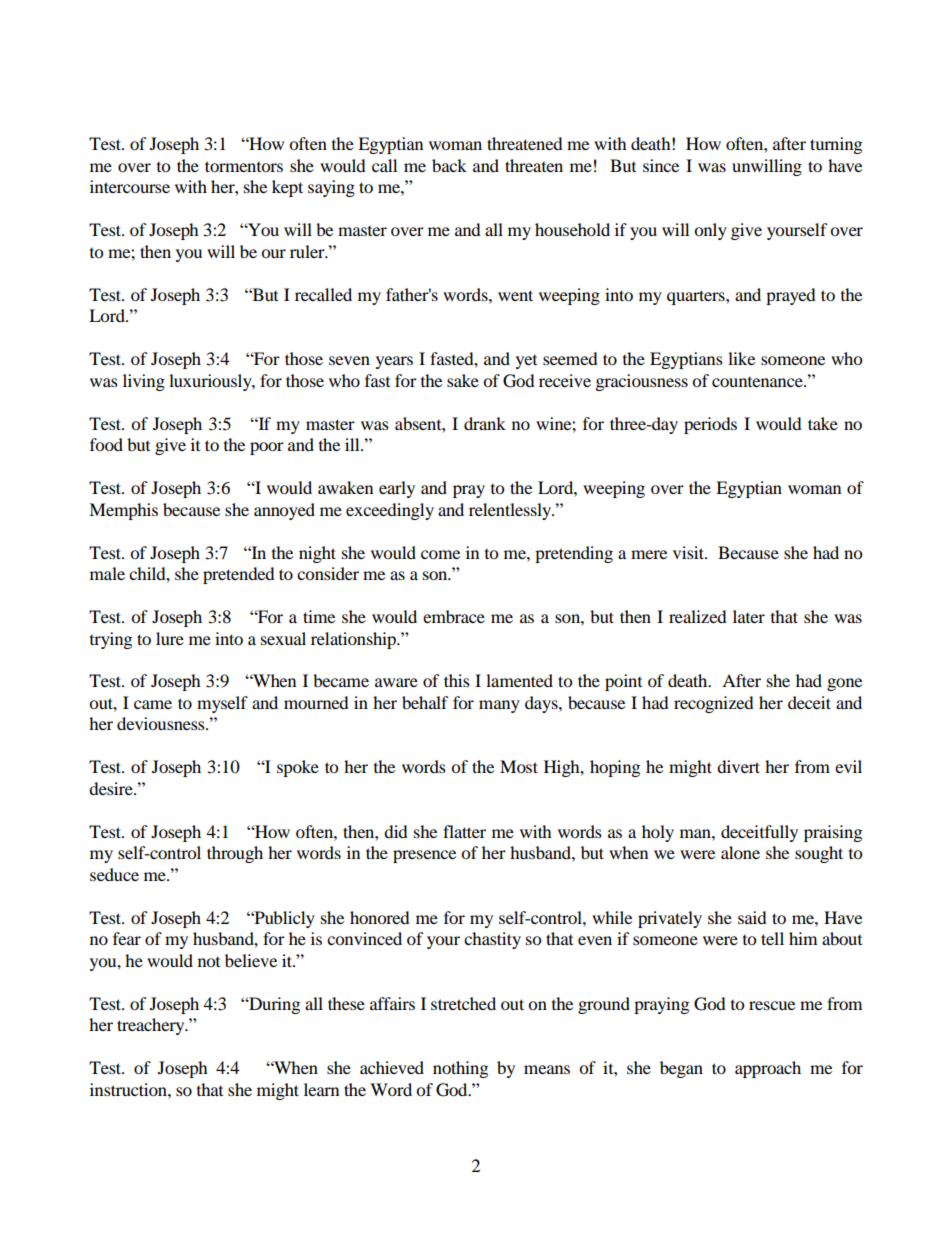 The image size is (952, 1233). I want to click on back, so click(449, 165).
